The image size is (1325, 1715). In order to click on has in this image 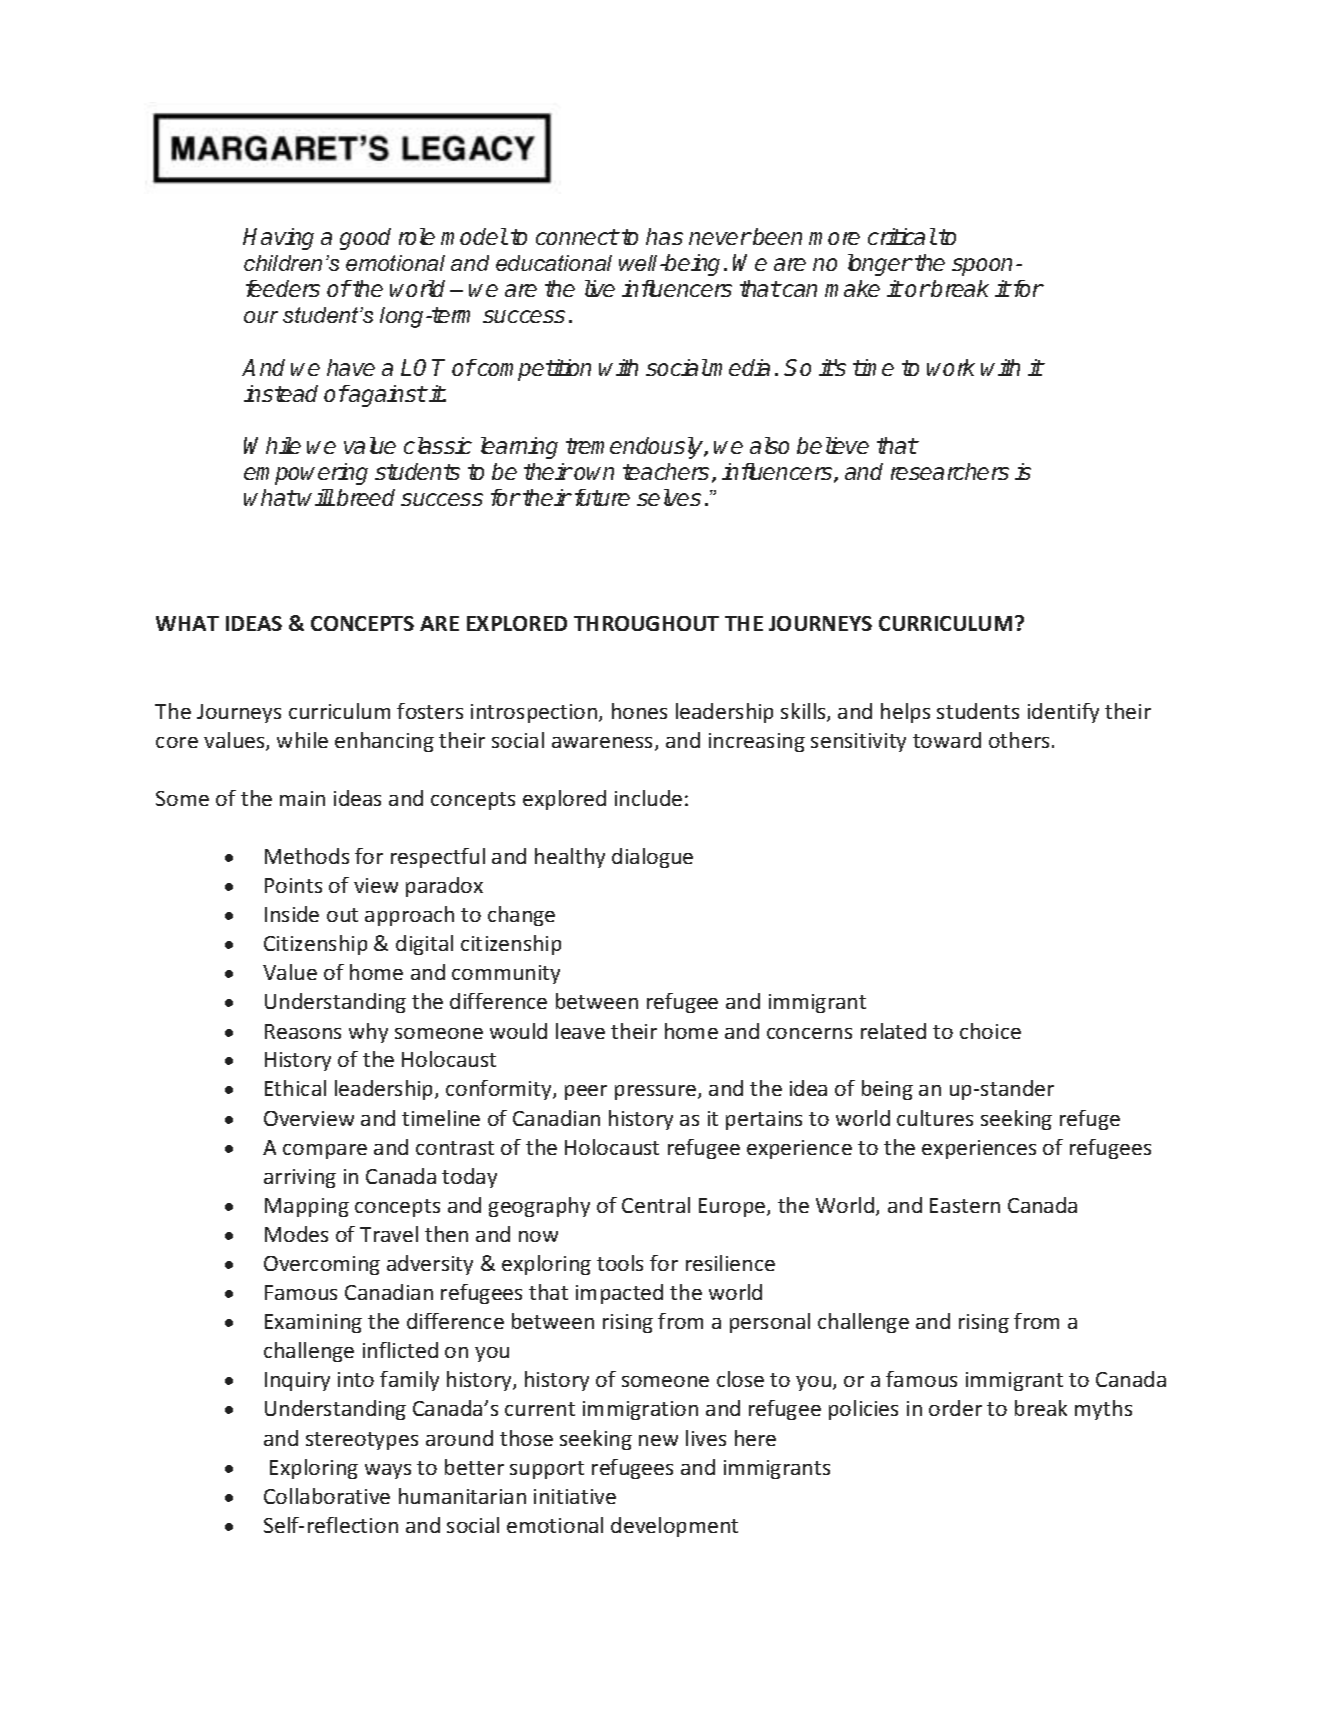, I will do `click(664, 236)`.
